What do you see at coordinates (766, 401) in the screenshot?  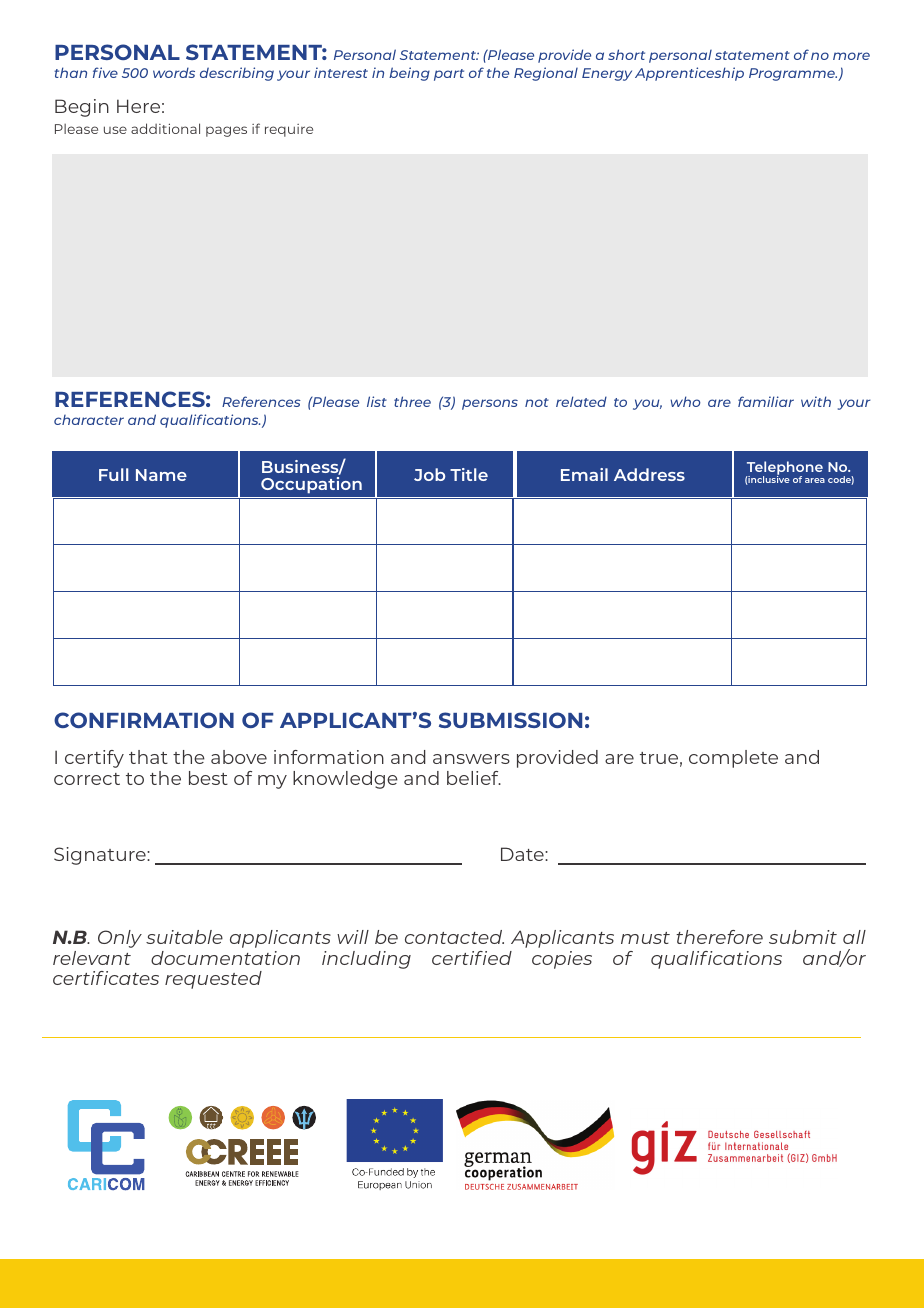 I see `familiar` at bounding box center [766, 401].
